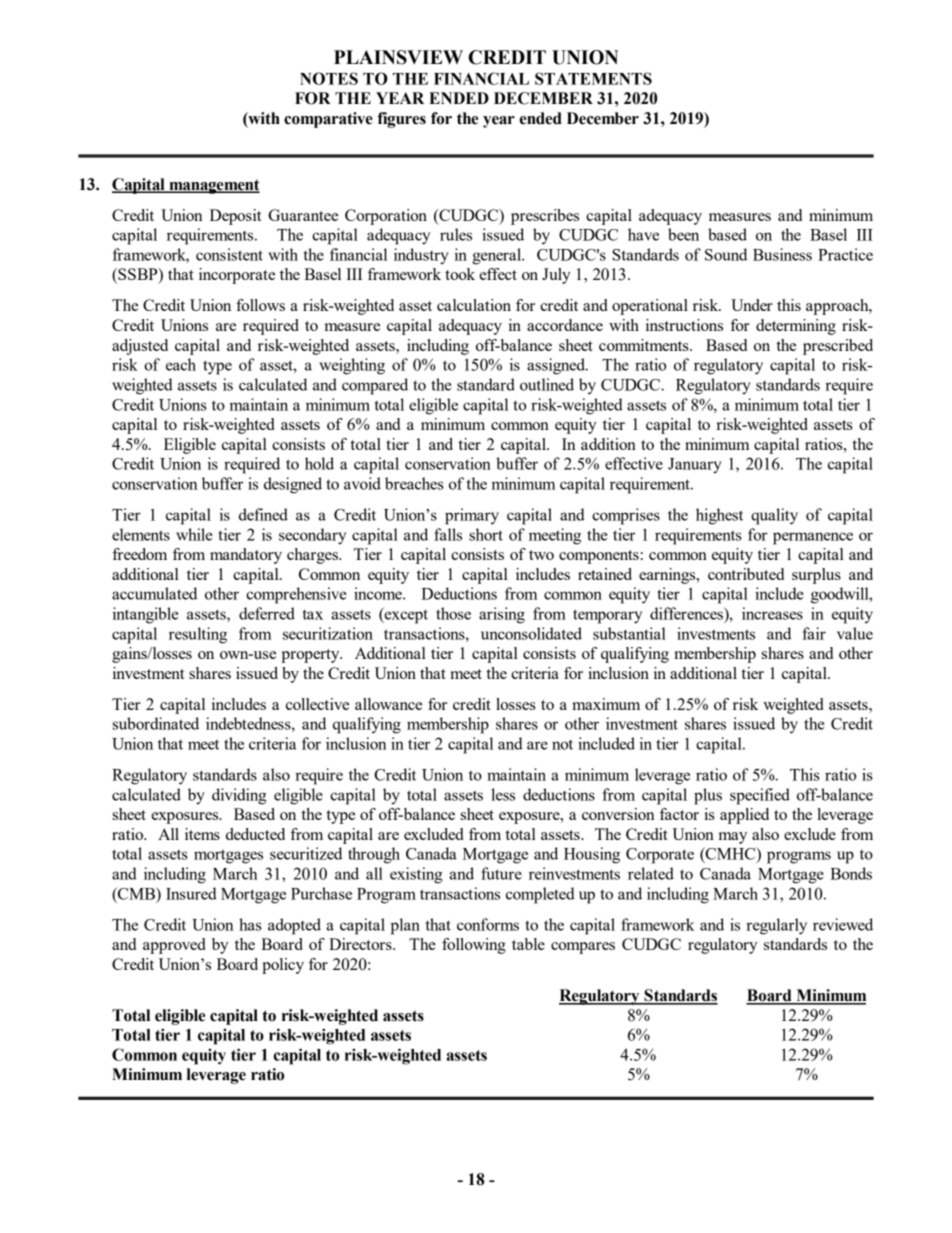 The height and width of the screenshot is (1233, 952). What do you see at coordinates (503, 794) in the screenshot?
I see `less` at bounding box center [503, 794].
